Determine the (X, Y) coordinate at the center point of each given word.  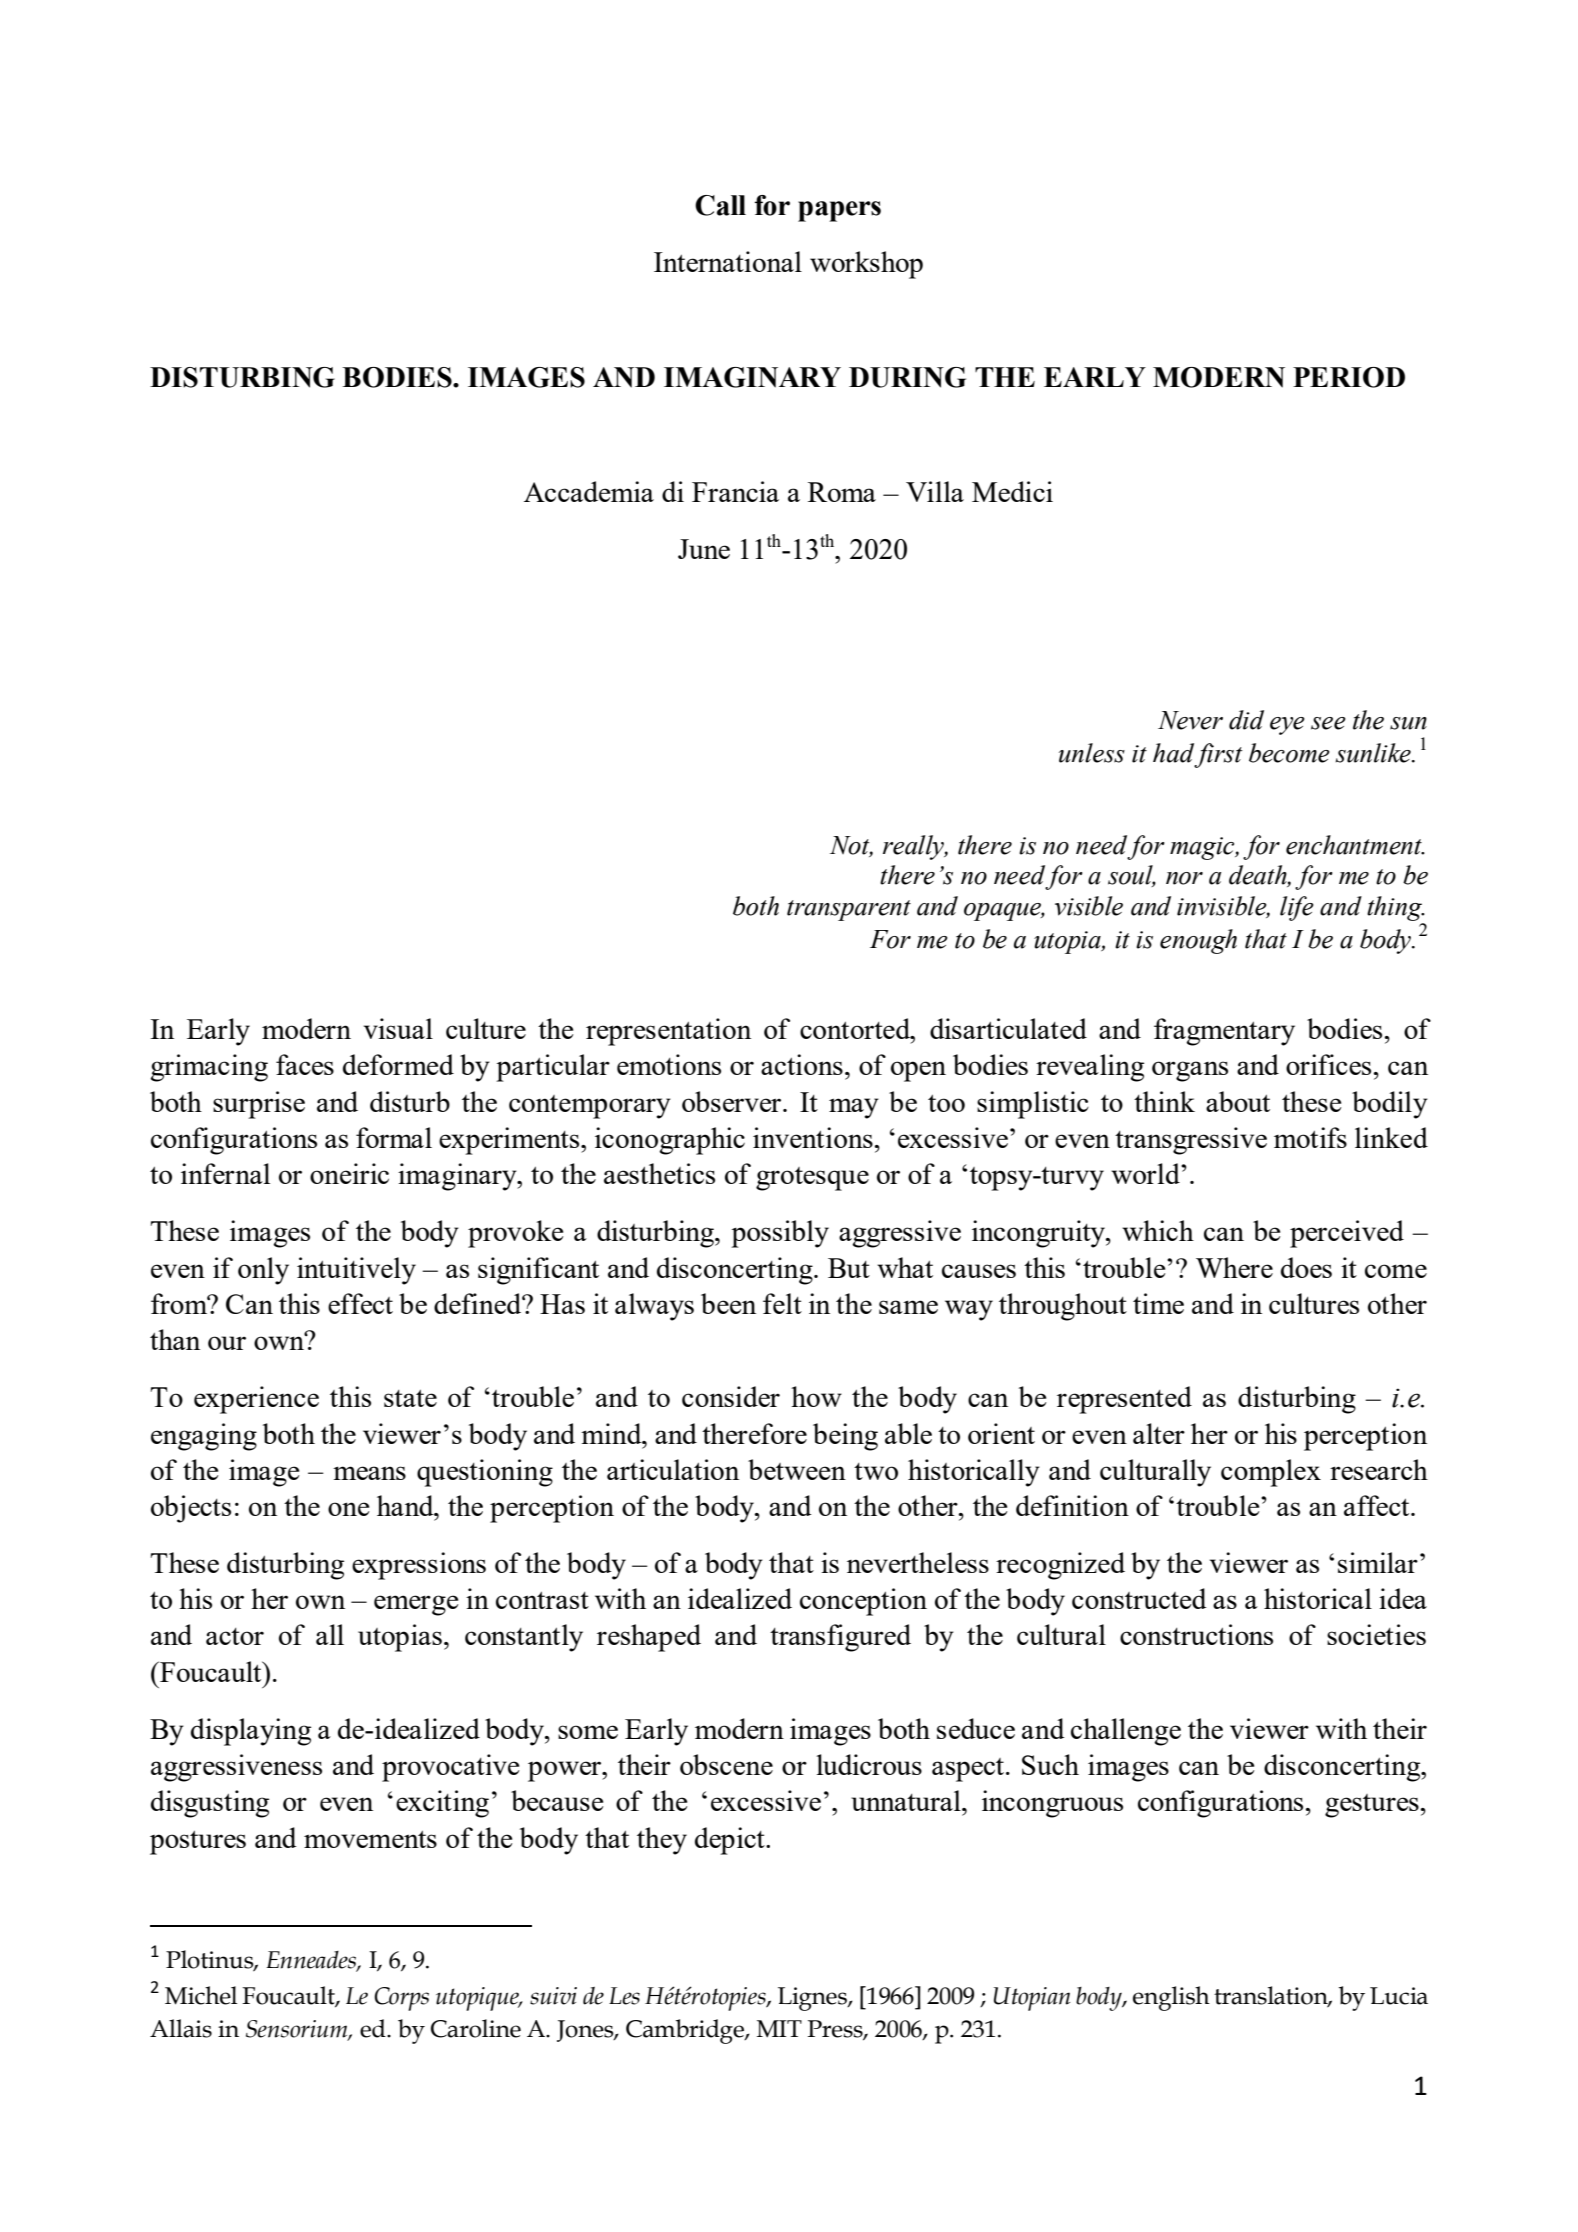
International (728, 261)
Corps (401, 1999)
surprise (259, 1105)
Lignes (813, 1999)
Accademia (589, 491)
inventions (813, 1137)
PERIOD (1349, 377)
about (1238, 1101)
